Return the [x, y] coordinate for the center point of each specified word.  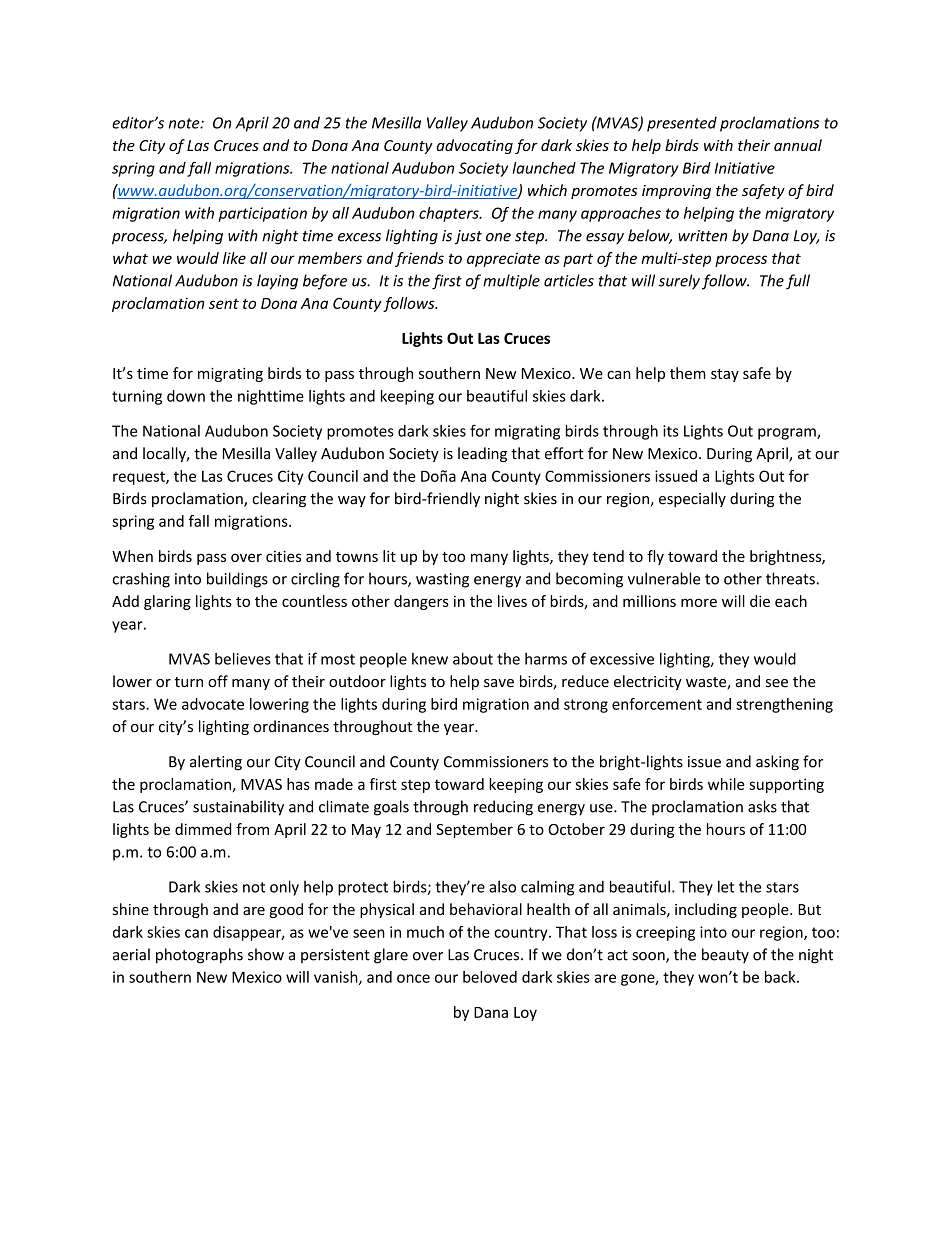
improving [676, 192]
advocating [475, 146]
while [726, 784]
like [234, 258]
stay [725, 375]
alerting [216, 763]
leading [482, 454]
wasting [442, 580]
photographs [199, 956]
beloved [490, 977]
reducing [503, 808]
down [186, 396]
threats [790, 578]
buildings [237, 580]
